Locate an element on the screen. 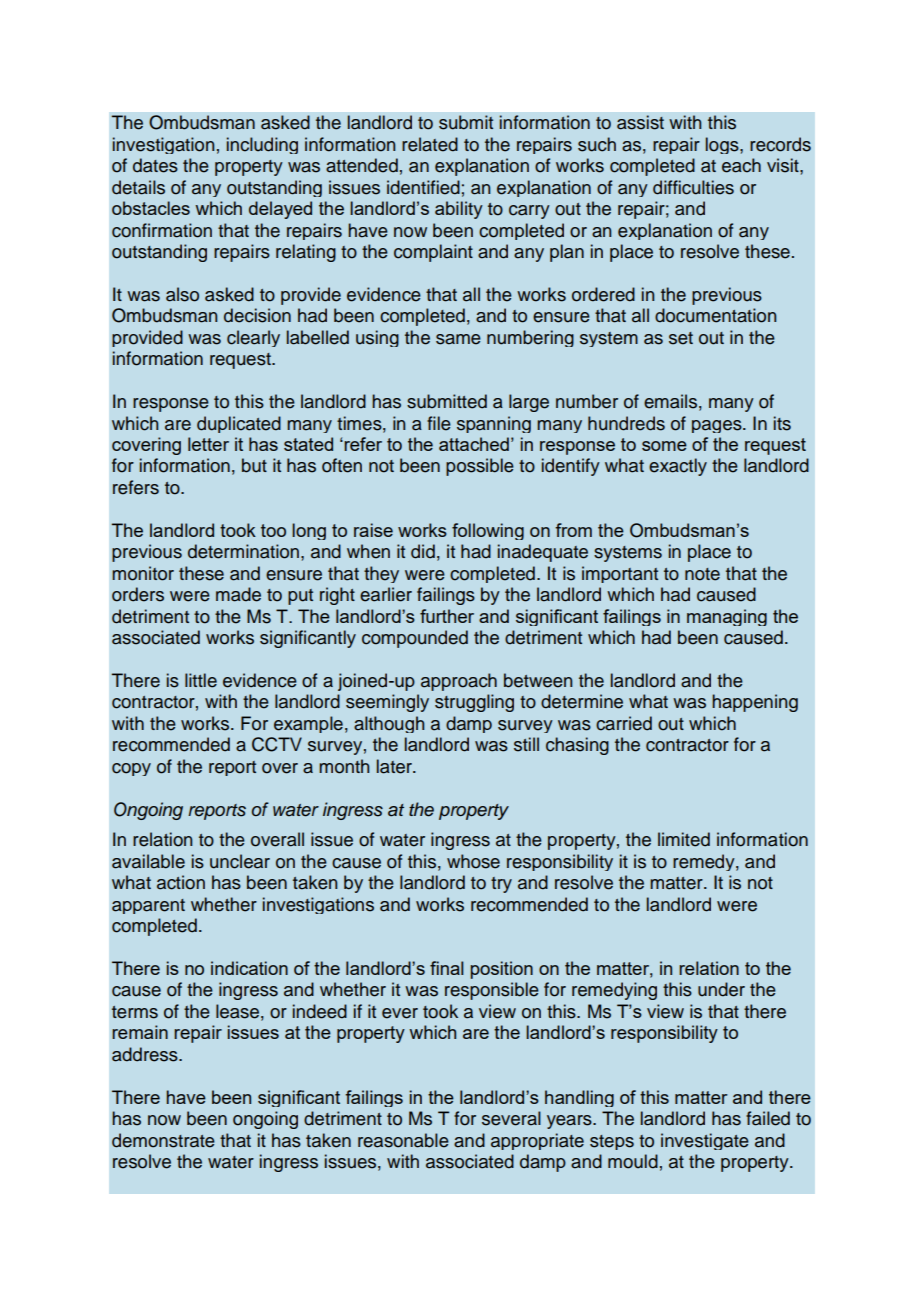  investigate is located at coordinates (705, 1141).
